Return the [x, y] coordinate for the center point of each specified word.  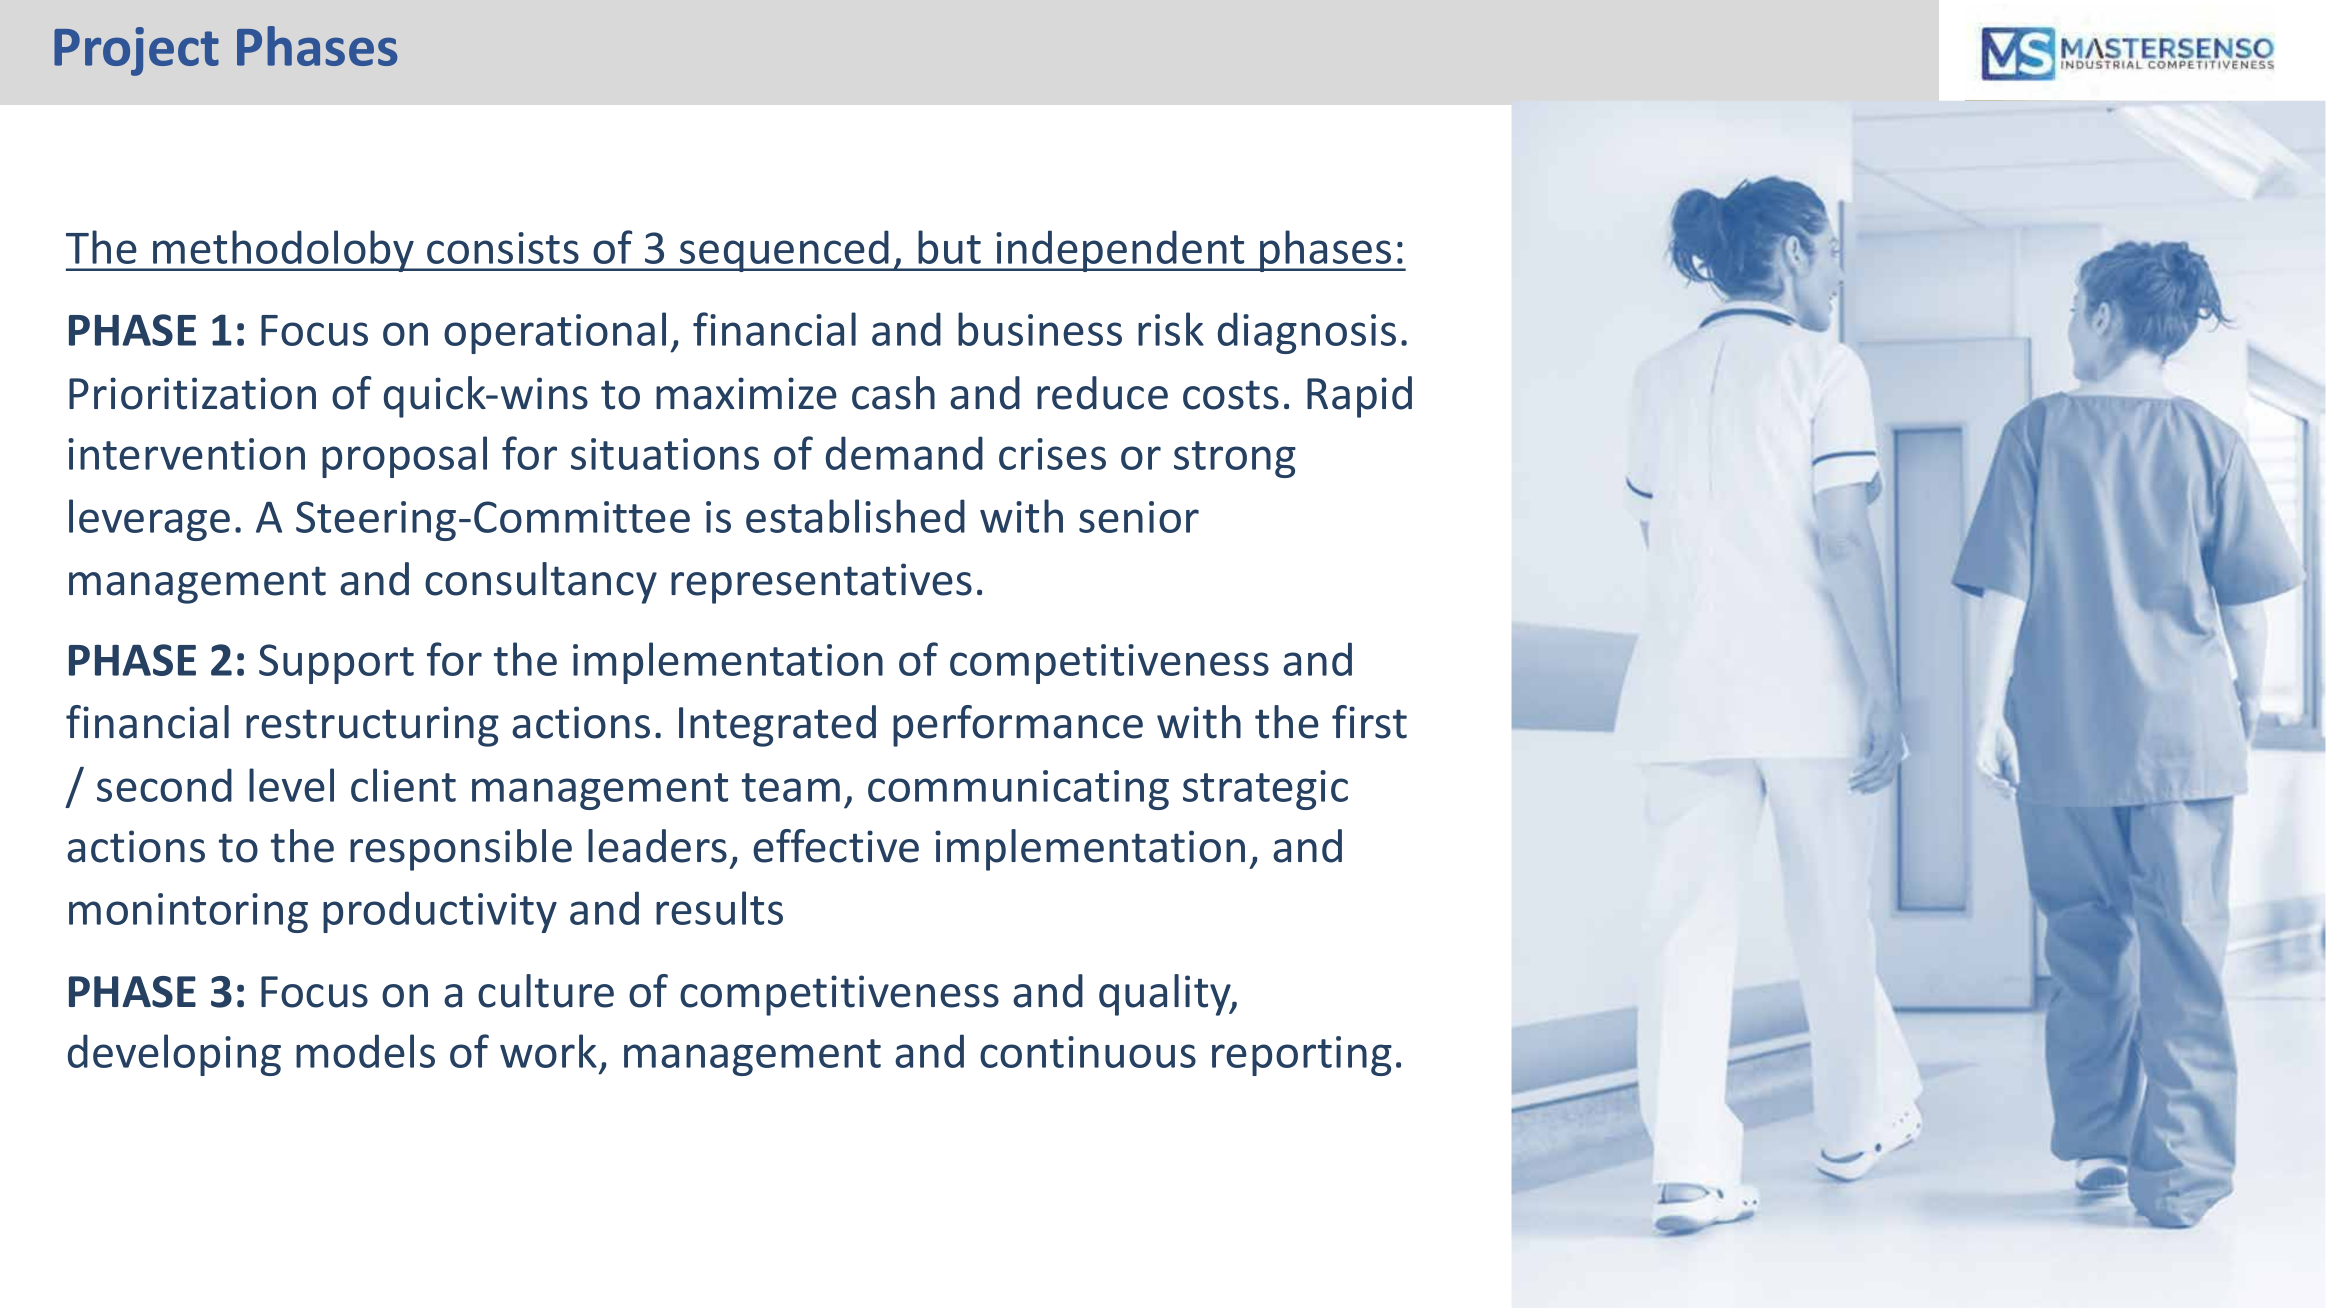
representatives [821, 583]
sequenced [784, 251]
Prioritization [192, 393]
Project [136, 51]
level [291, 785]
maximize [746, 393]
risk [1171, 329]
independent [1120, 251]
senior [1139, 517]
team [791, 787]
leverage [149, 520]
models [365, 1051]
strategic [1265, 790]
